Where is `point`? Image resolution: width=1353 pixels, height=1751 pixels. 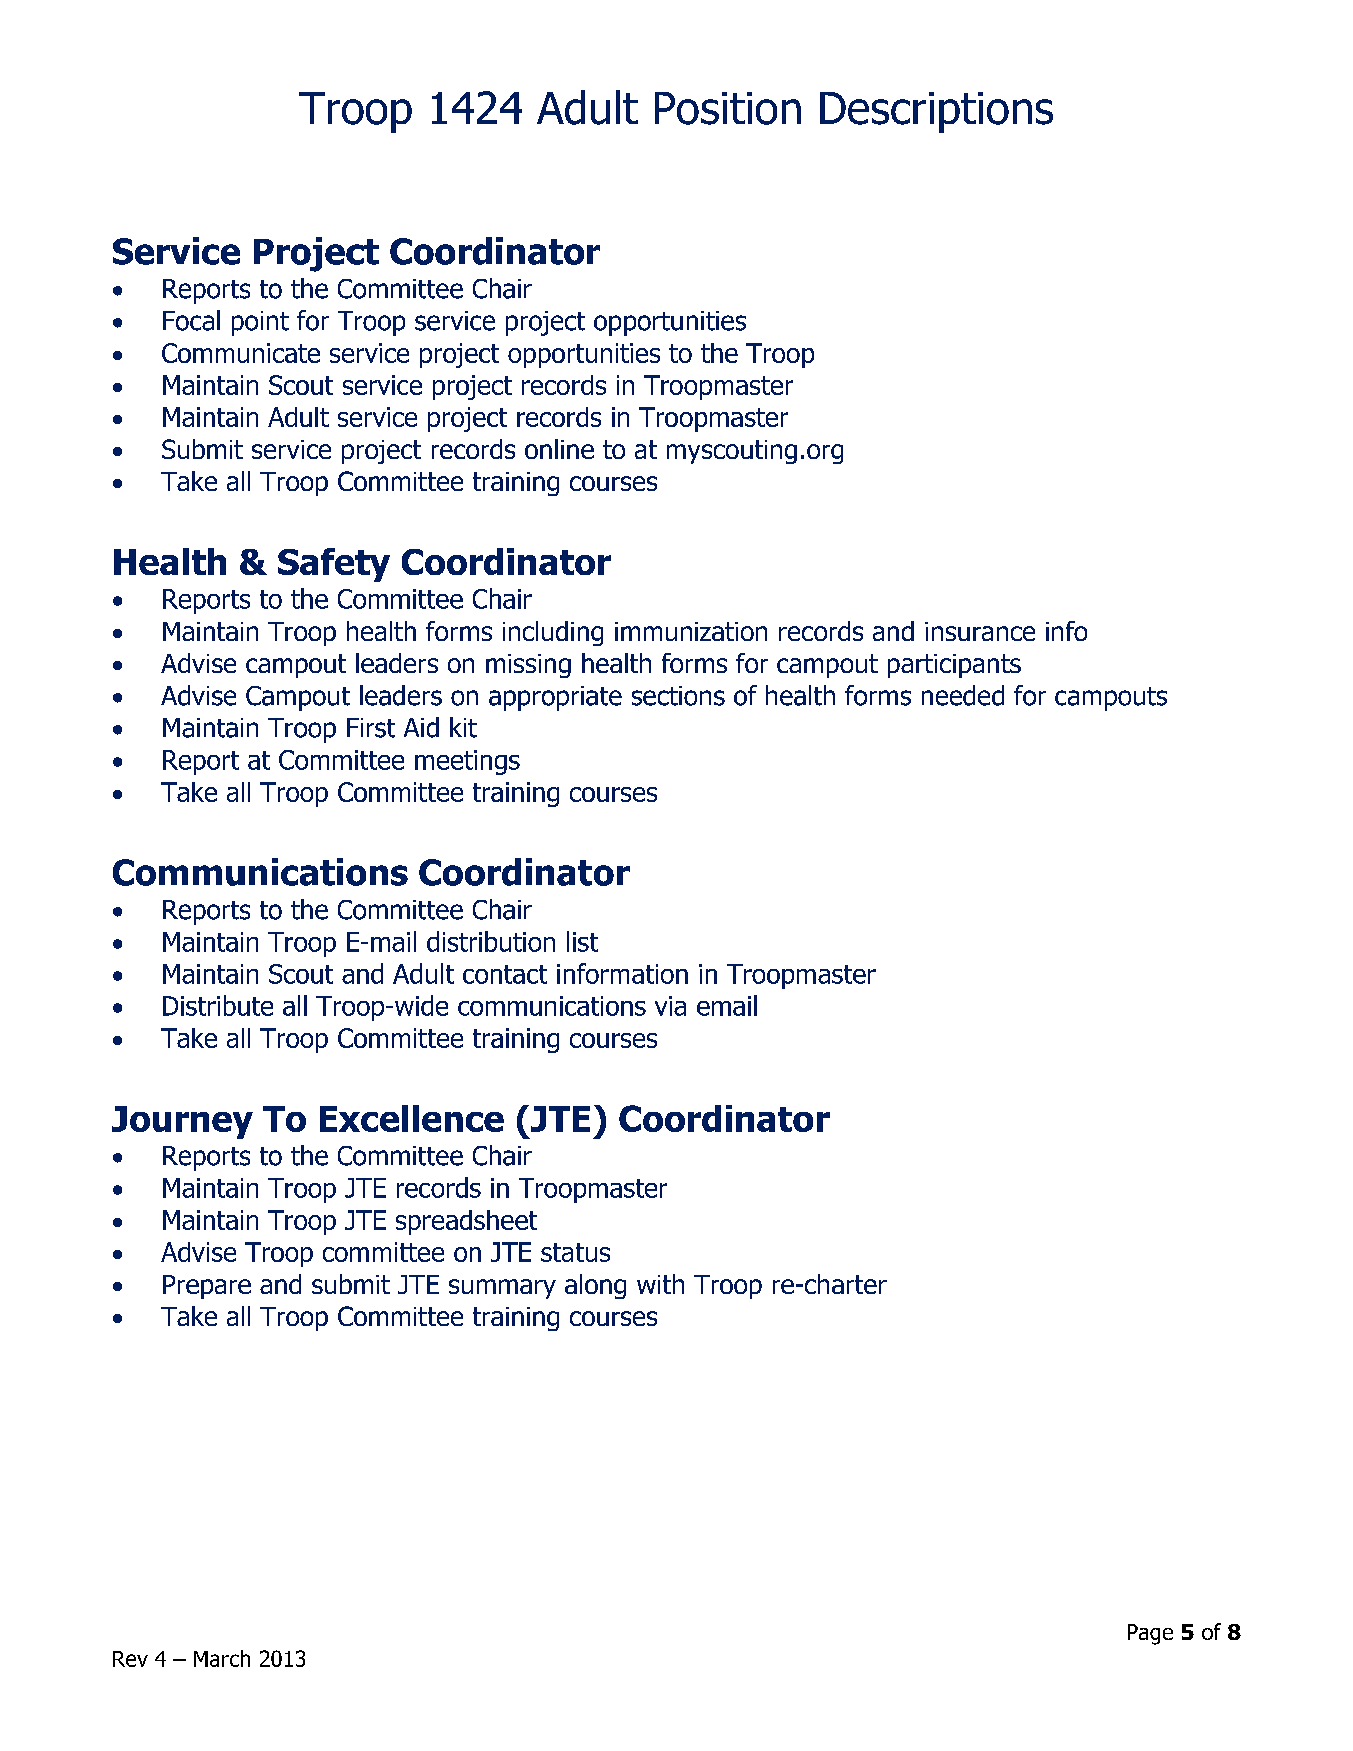 point is located at coordinates (260, 323).
